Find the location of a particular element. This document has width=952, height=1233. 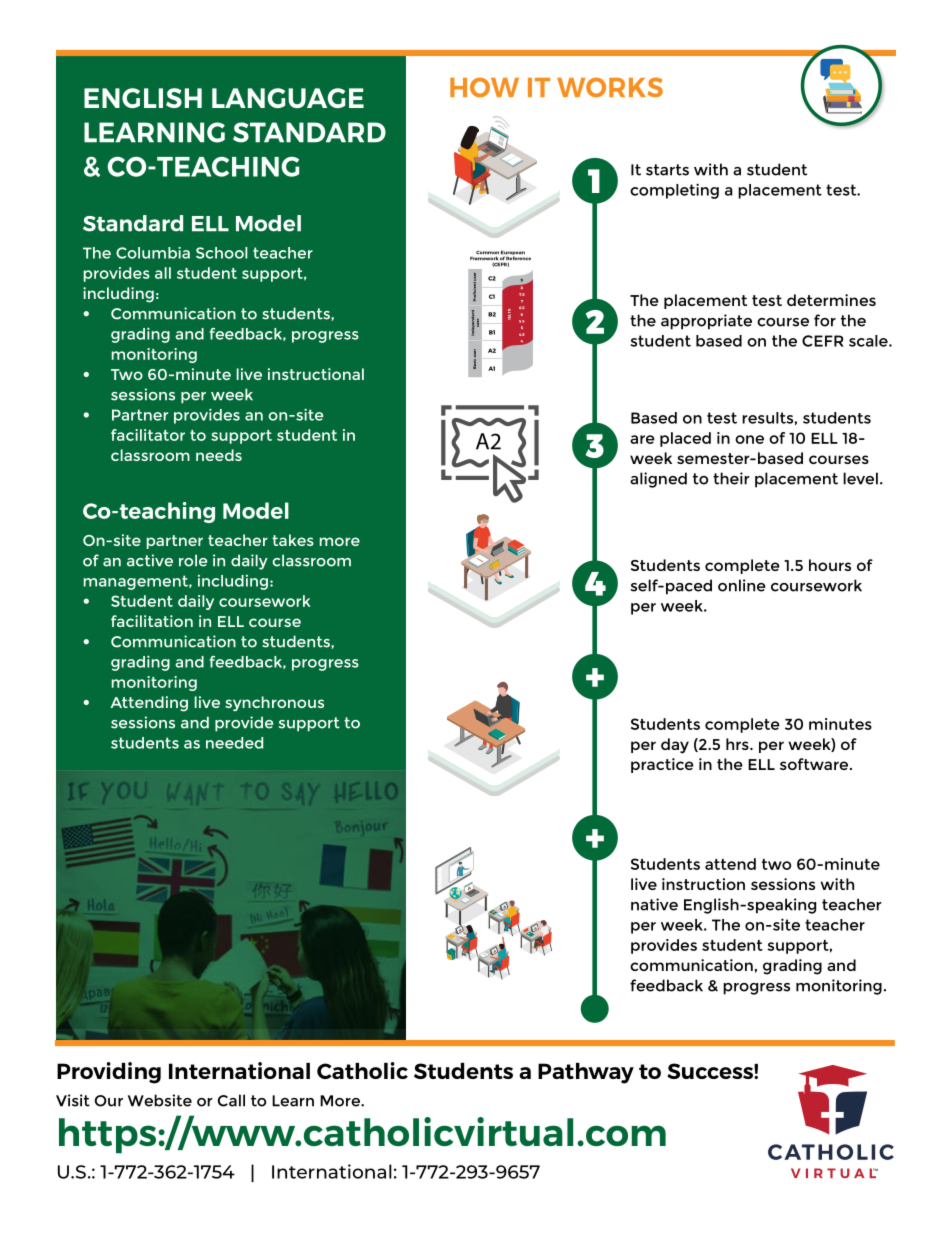

practice is located at coordinates (662, 765).
